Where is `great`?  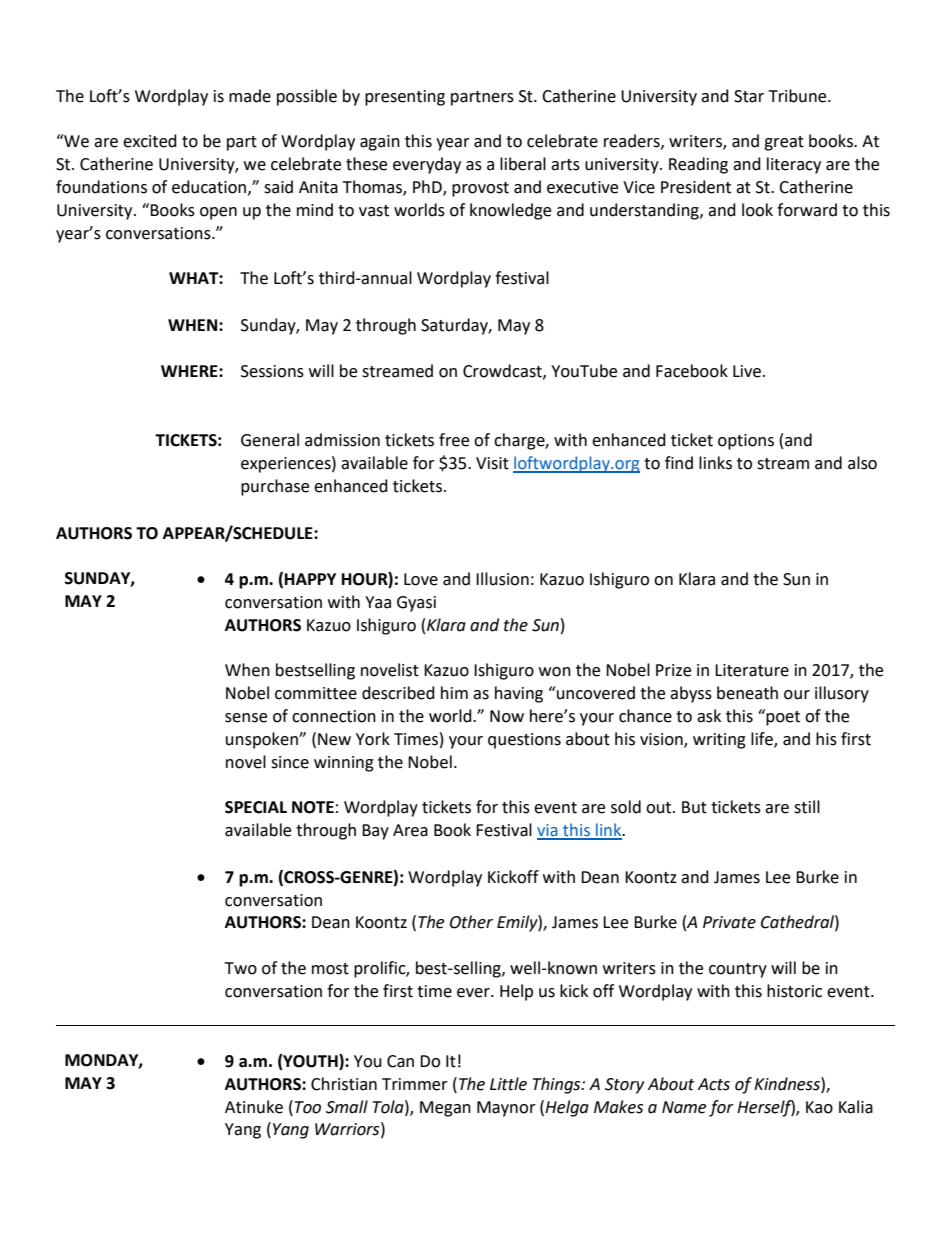
great is located at coordinates (784, 143).
